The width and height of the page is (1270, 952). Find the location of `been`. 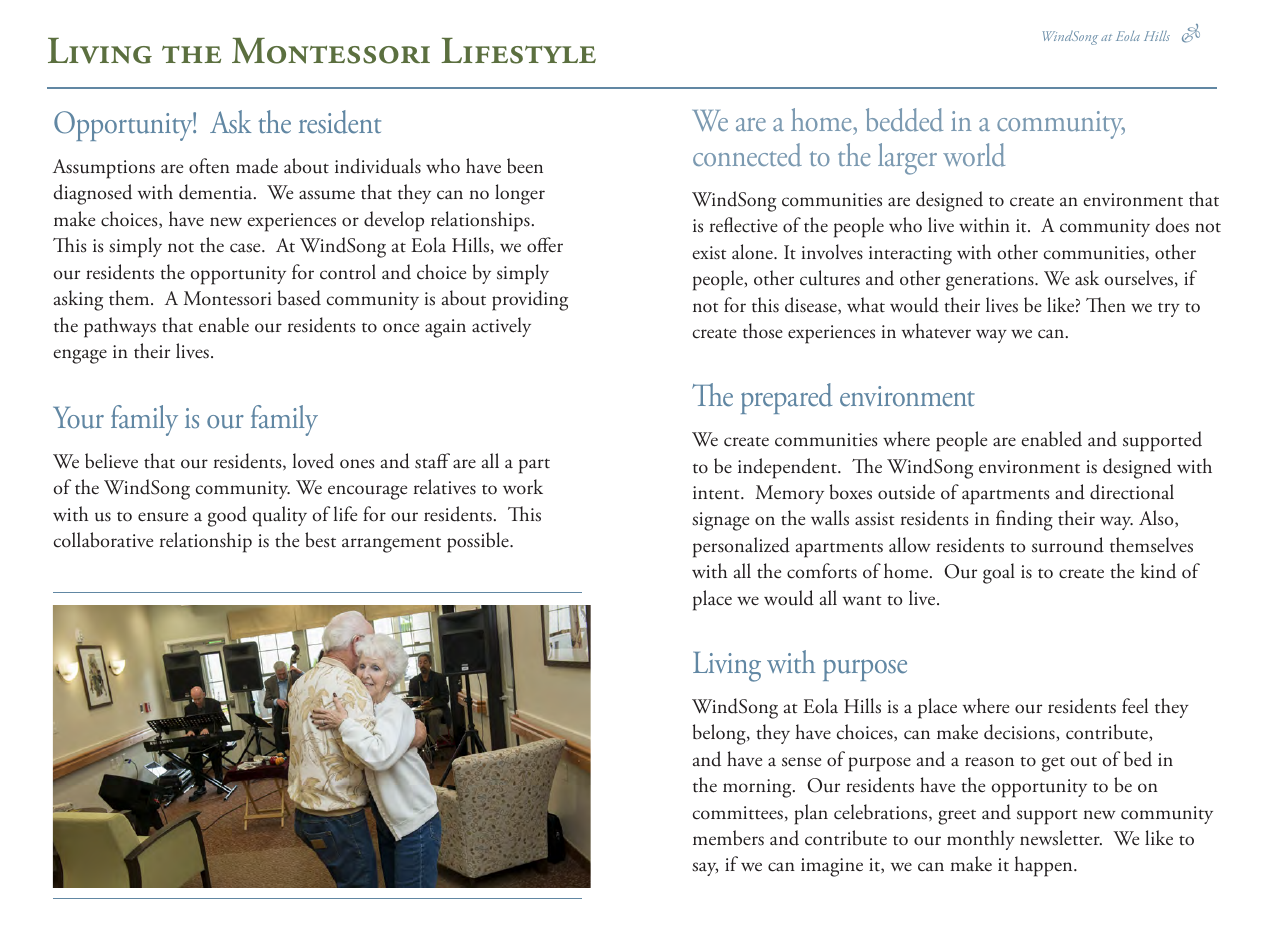

been is located at coordinates (525, 166).
